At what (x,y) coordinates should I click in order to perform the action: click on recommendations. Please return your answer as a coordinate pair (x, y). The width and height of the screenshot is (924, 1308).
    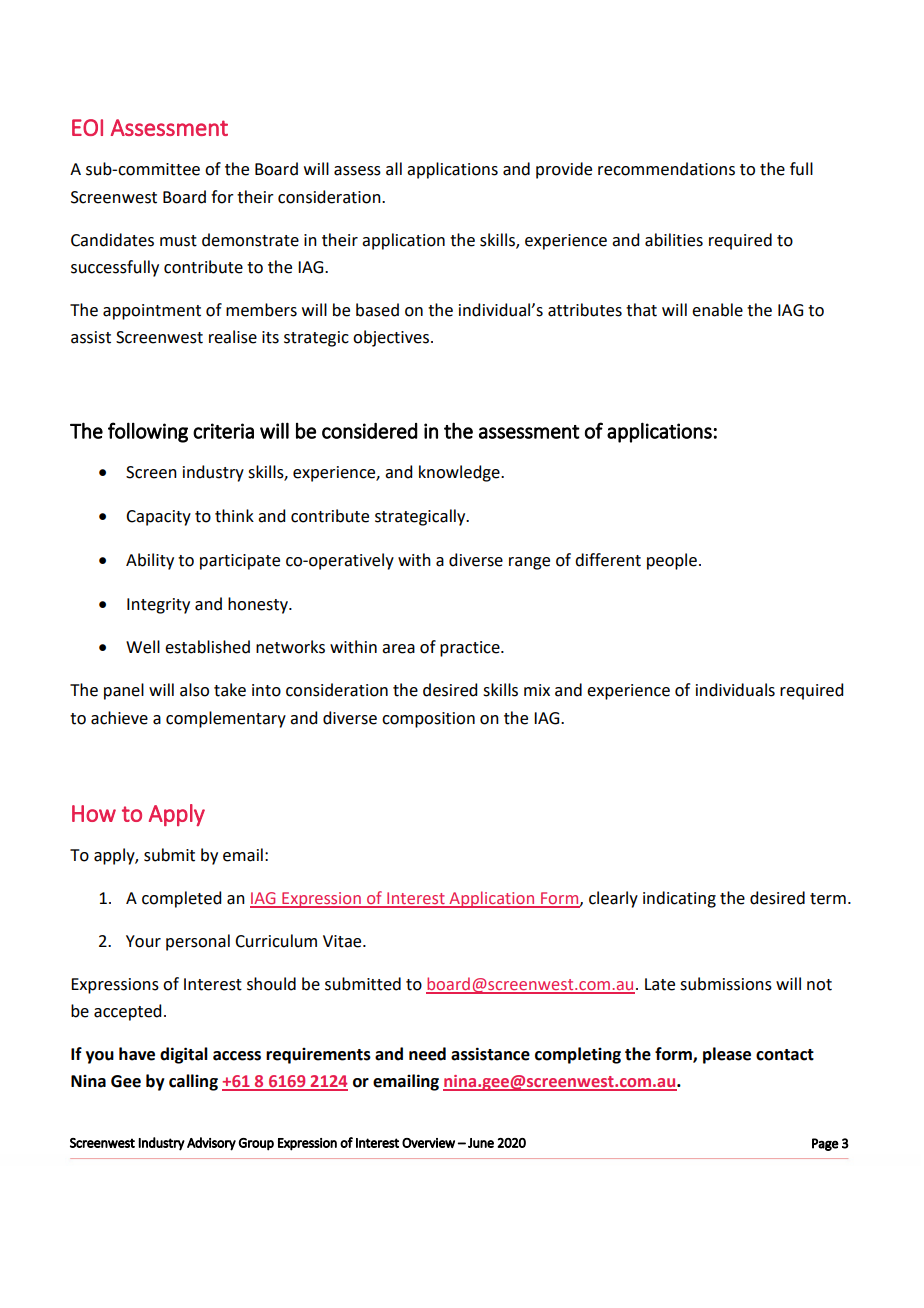
    Looking at the image, I should click on (666, 169).
